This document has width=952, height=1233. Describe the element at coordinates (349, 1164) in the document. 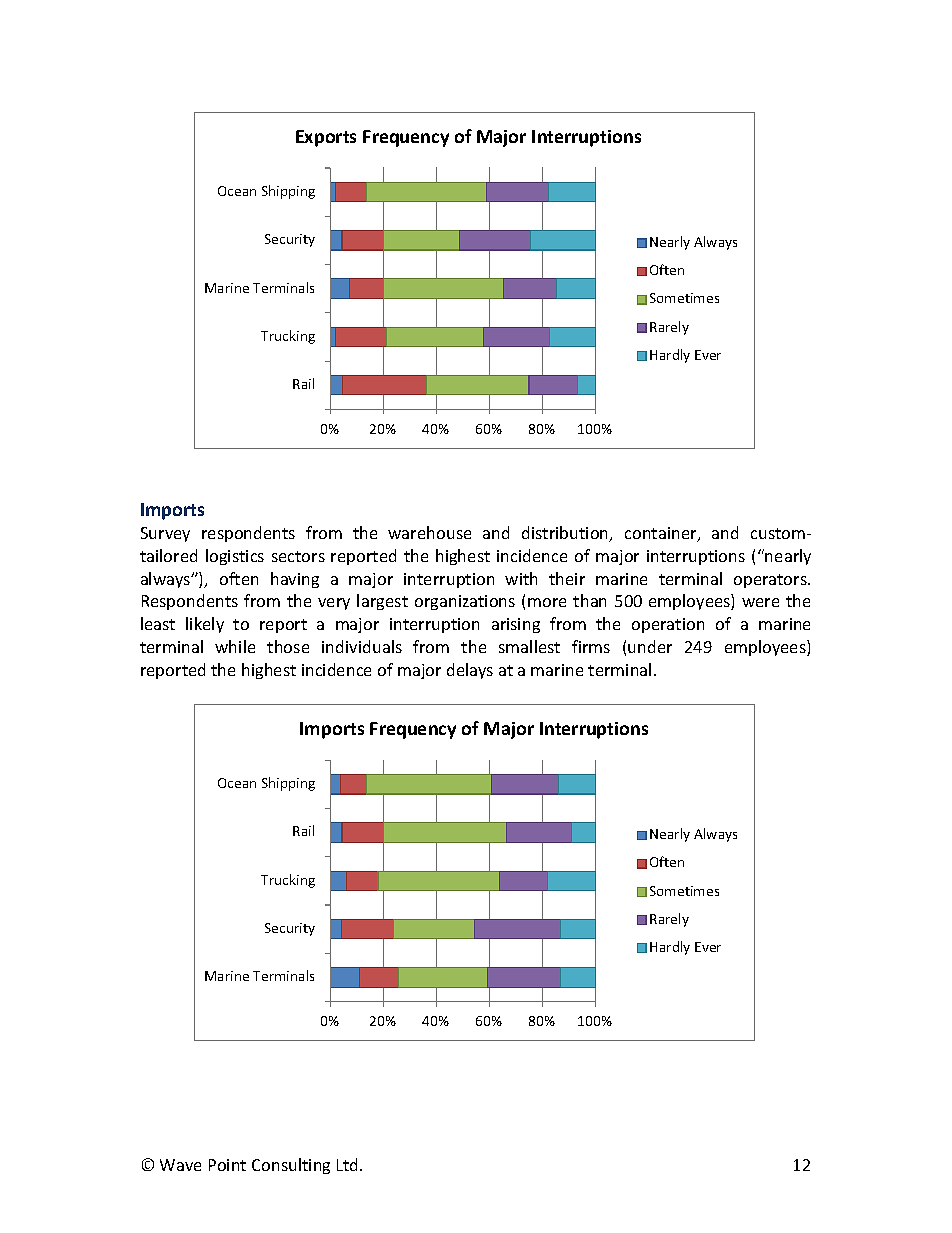

I see `Ltd` at that location.
